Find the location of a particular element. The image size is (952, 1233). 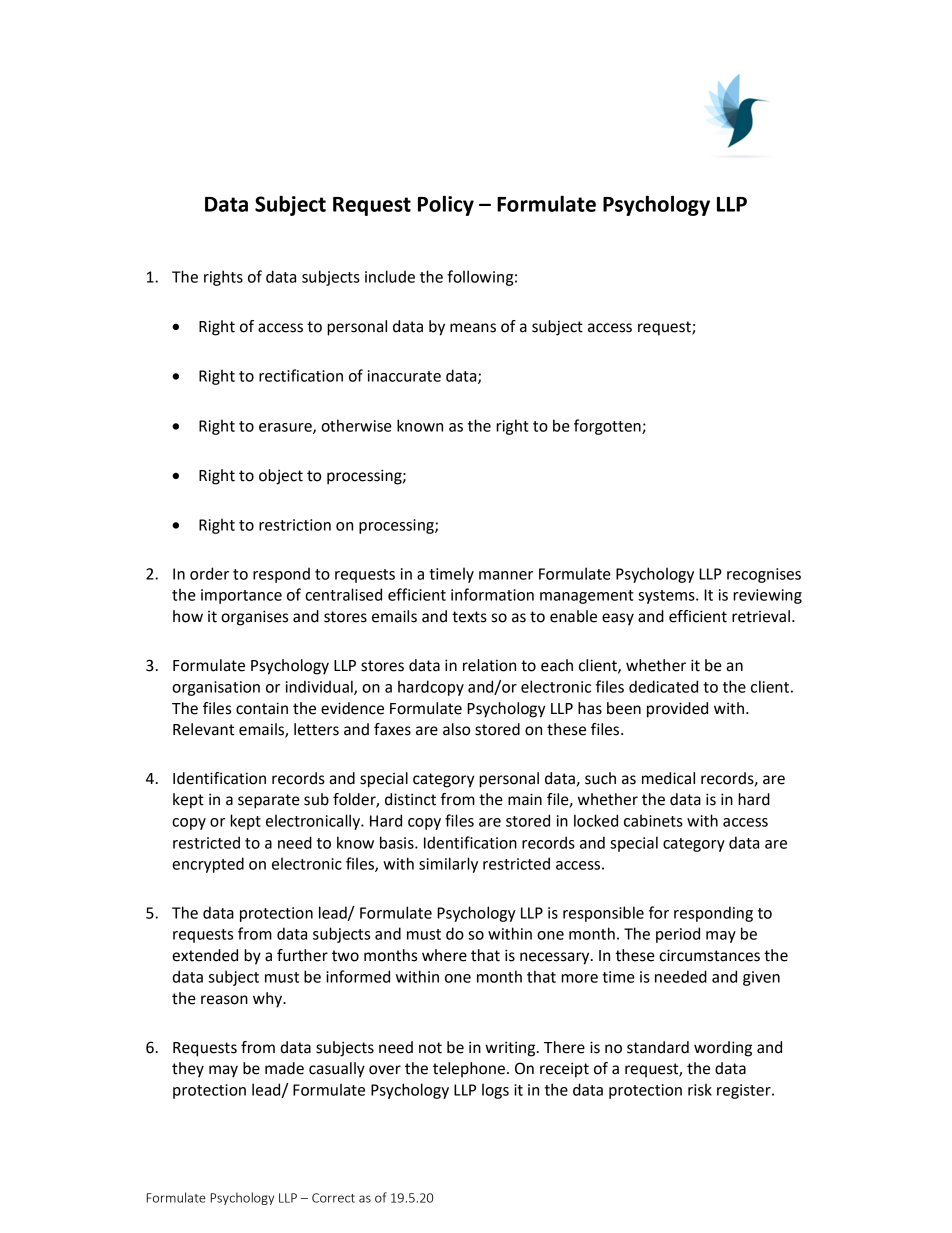

Correct is located at coordinates (333, 1198).
